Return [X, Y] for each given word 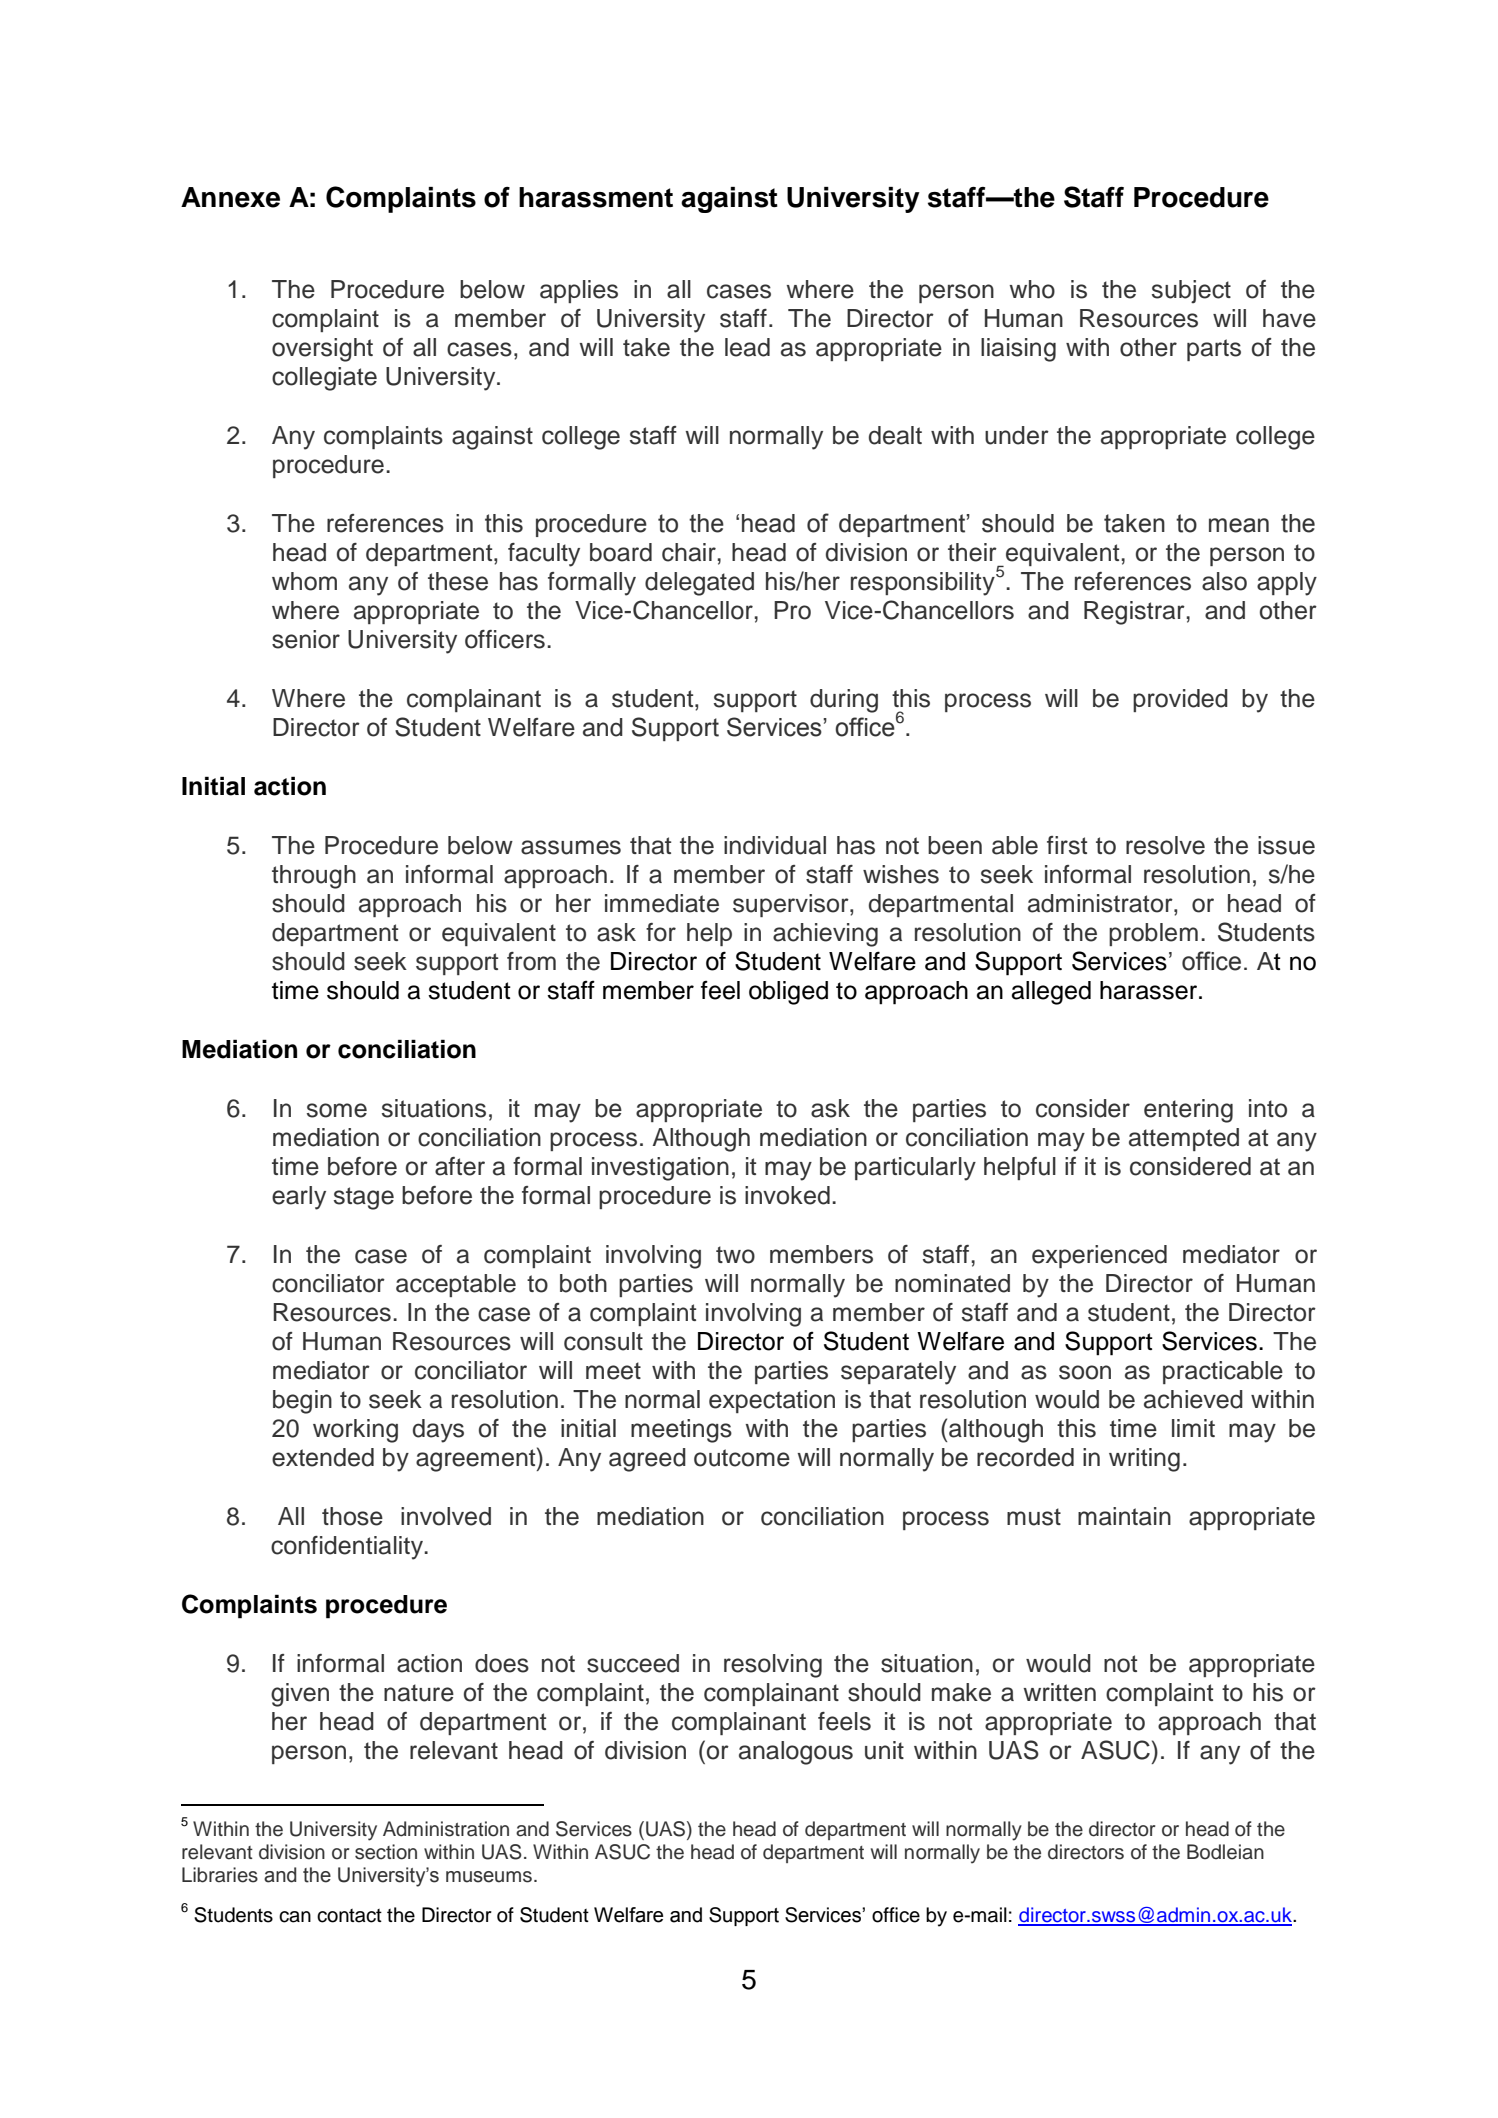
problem [1153, 934]
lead [747, 347]
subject [1191, 291]
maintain [1124, 1516]
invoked [787, 1195]
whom [304, 581]
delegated [699, 584]
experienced [1099, 1256]
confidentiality [348, 1548]
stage [364, 1198]
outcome [742, 1458]
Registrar [1134, 613]
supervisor [792, 905]
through [314, 877]
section [386, 1852]
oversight [322, 350]
